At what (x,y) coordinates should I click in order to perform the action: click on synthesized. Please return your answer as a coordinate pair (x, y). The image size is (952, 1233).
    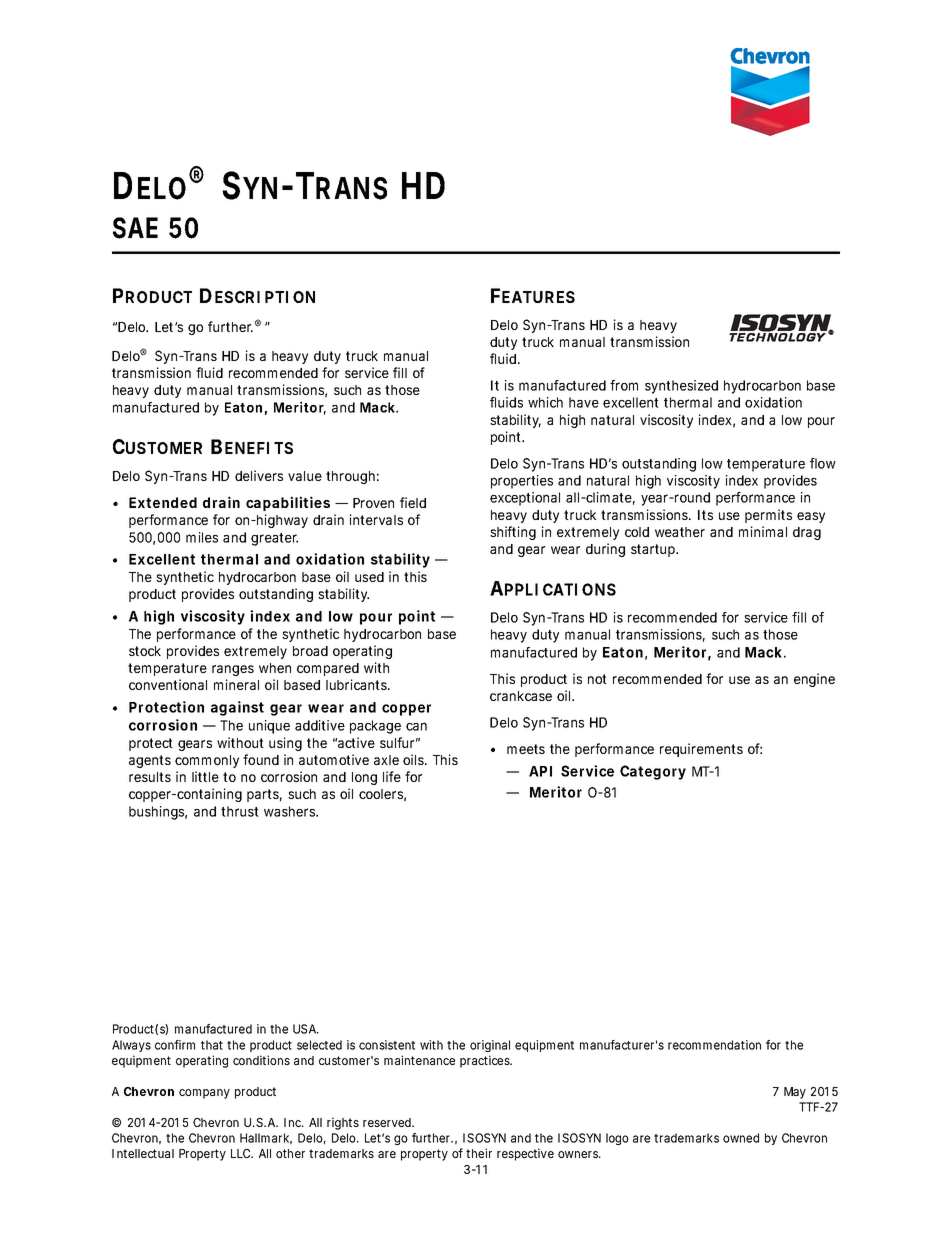
    Looking at the image, I should click on (681, 387).
